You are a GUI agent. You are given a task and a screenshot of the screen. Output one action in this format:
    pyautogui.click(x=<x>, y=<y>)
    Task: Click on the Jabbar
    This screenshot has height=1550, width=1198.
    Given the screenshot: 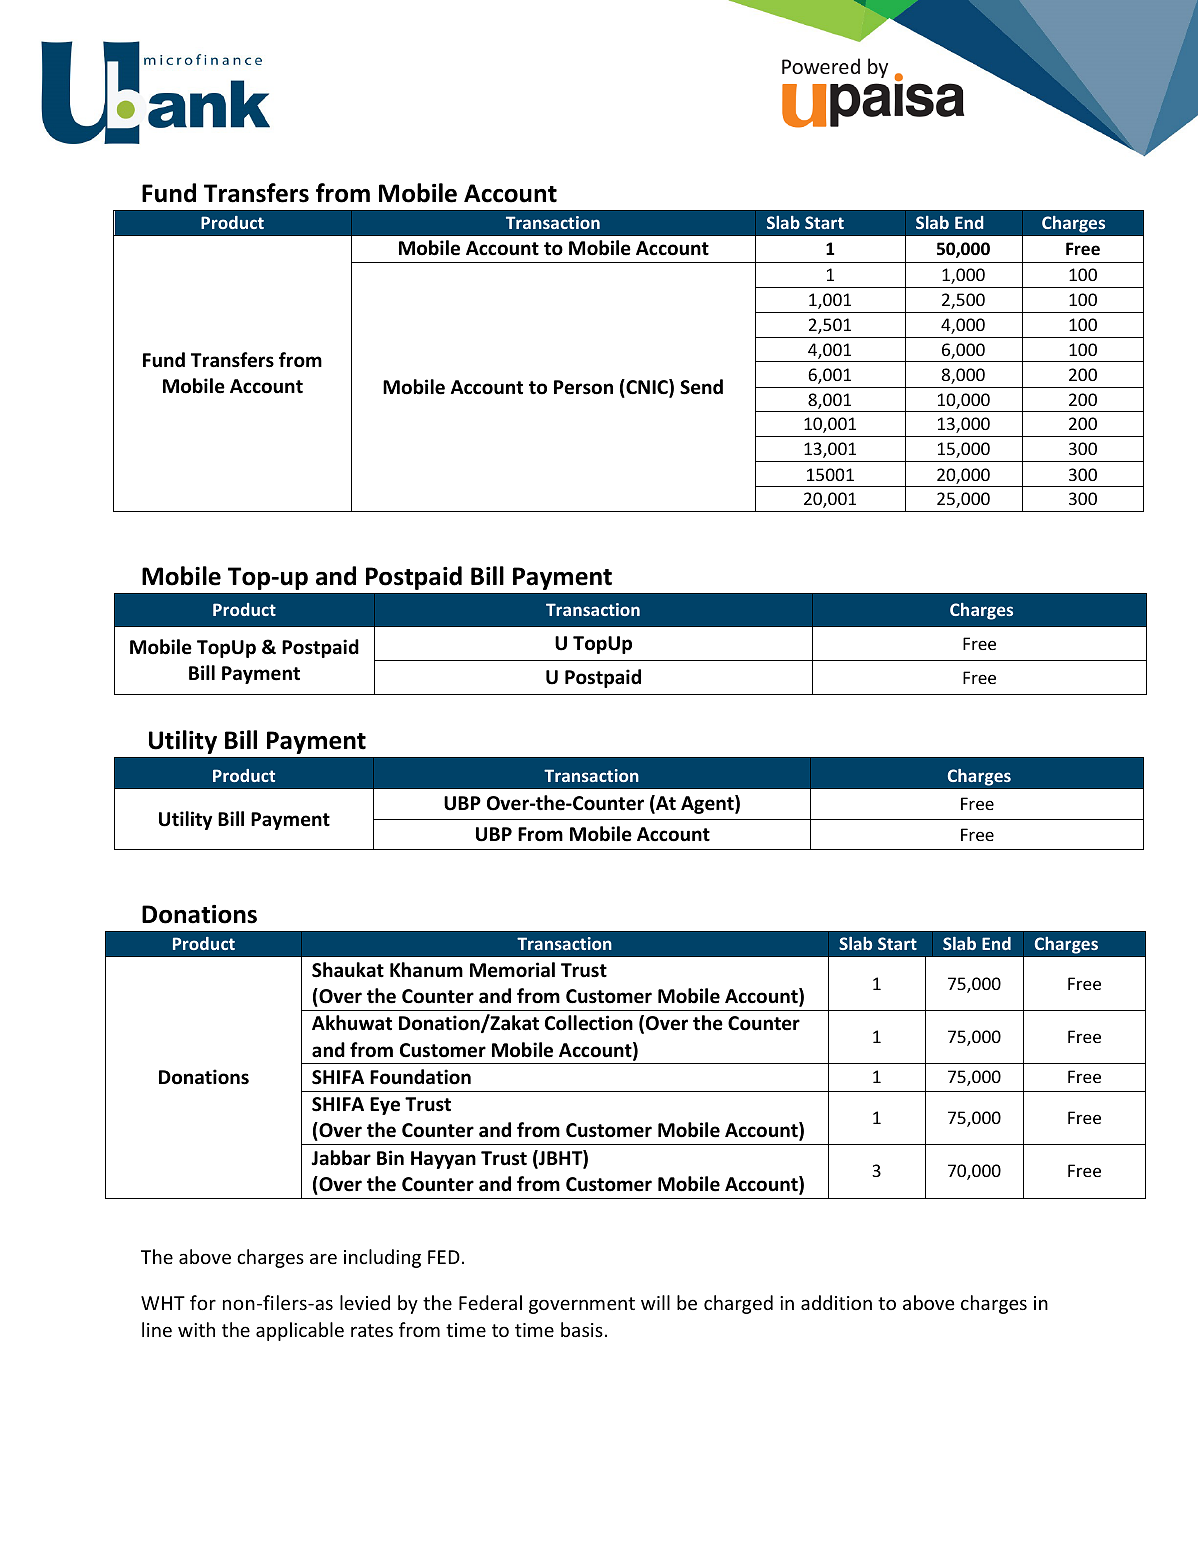 What is the action you would take?
    pyautogui.click(x=341, y=1158)
